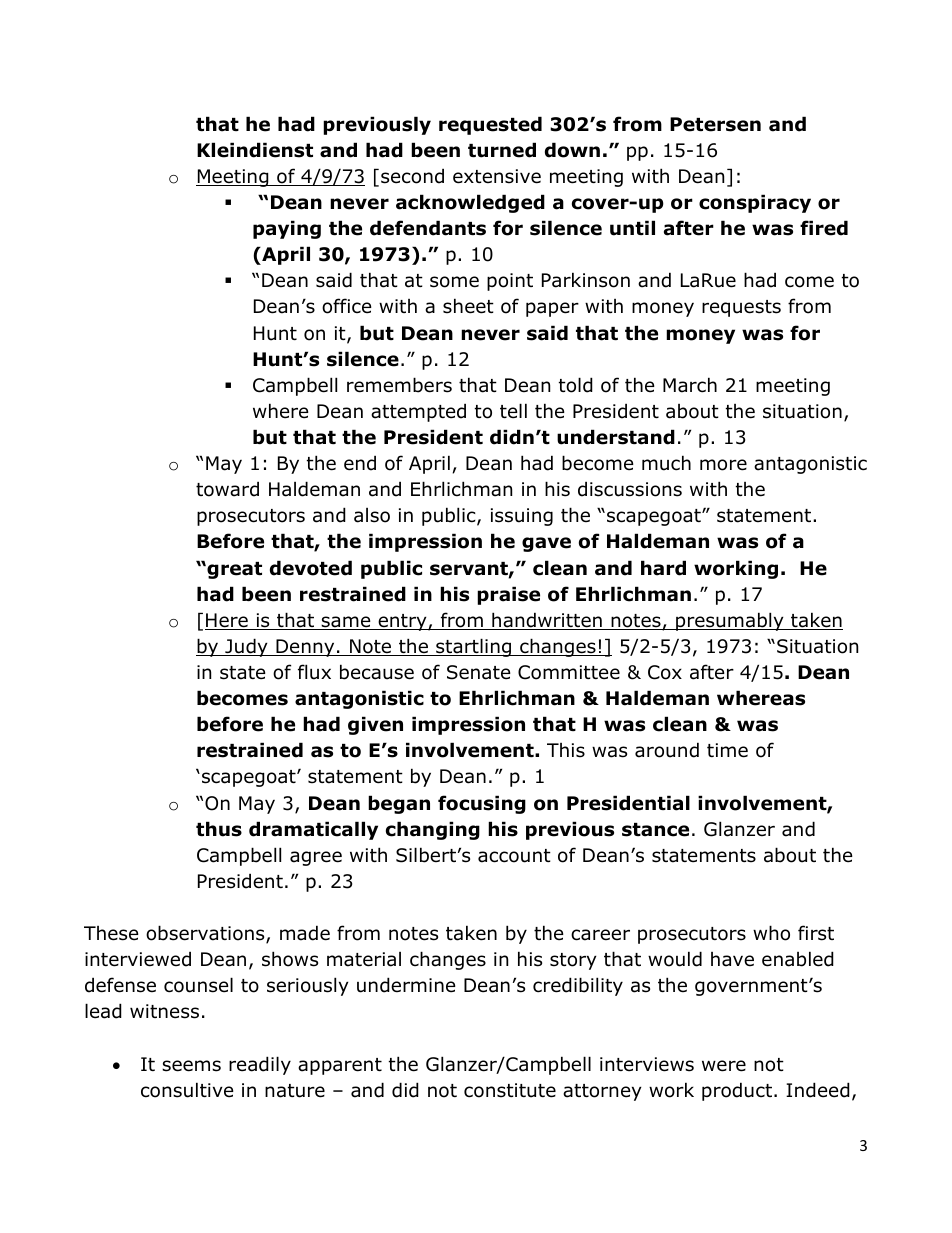 The width and height of the screenshot is (952, 1233). Describe the element at coordinates (191, 1066) in the screenshot. I see `seems` at that location.
